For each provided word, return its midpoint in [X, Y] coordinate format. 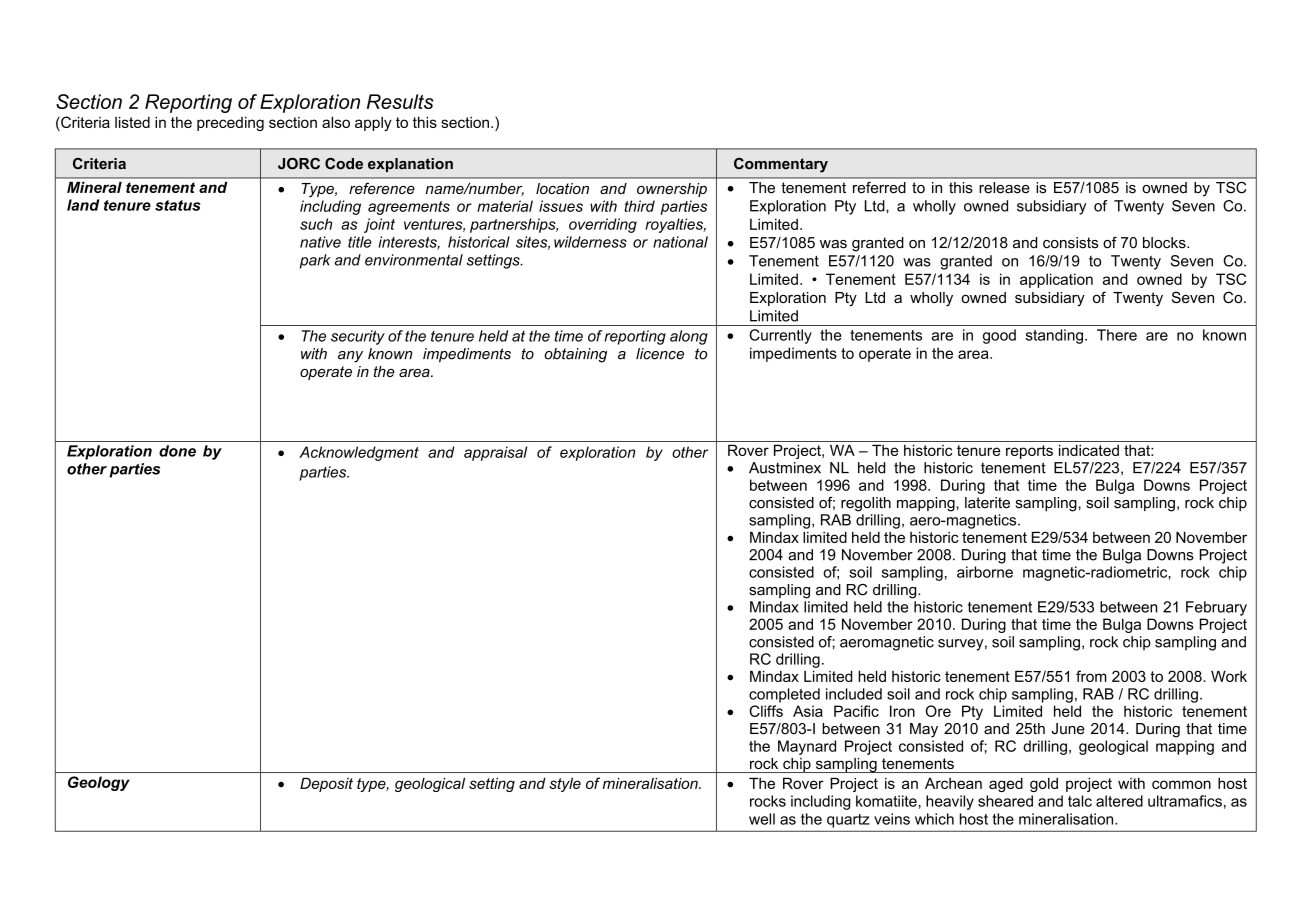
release [1004, 188]
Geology [99, 783]
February [1216, 608]
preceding [230, 123]
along [689, 337]
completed [784, 695]
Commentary [781, 165]
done [177, 451]
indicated [1089, 450]
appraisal [495, 453]
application [1056, 280]
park [315, 261]
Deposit [326, 784]
